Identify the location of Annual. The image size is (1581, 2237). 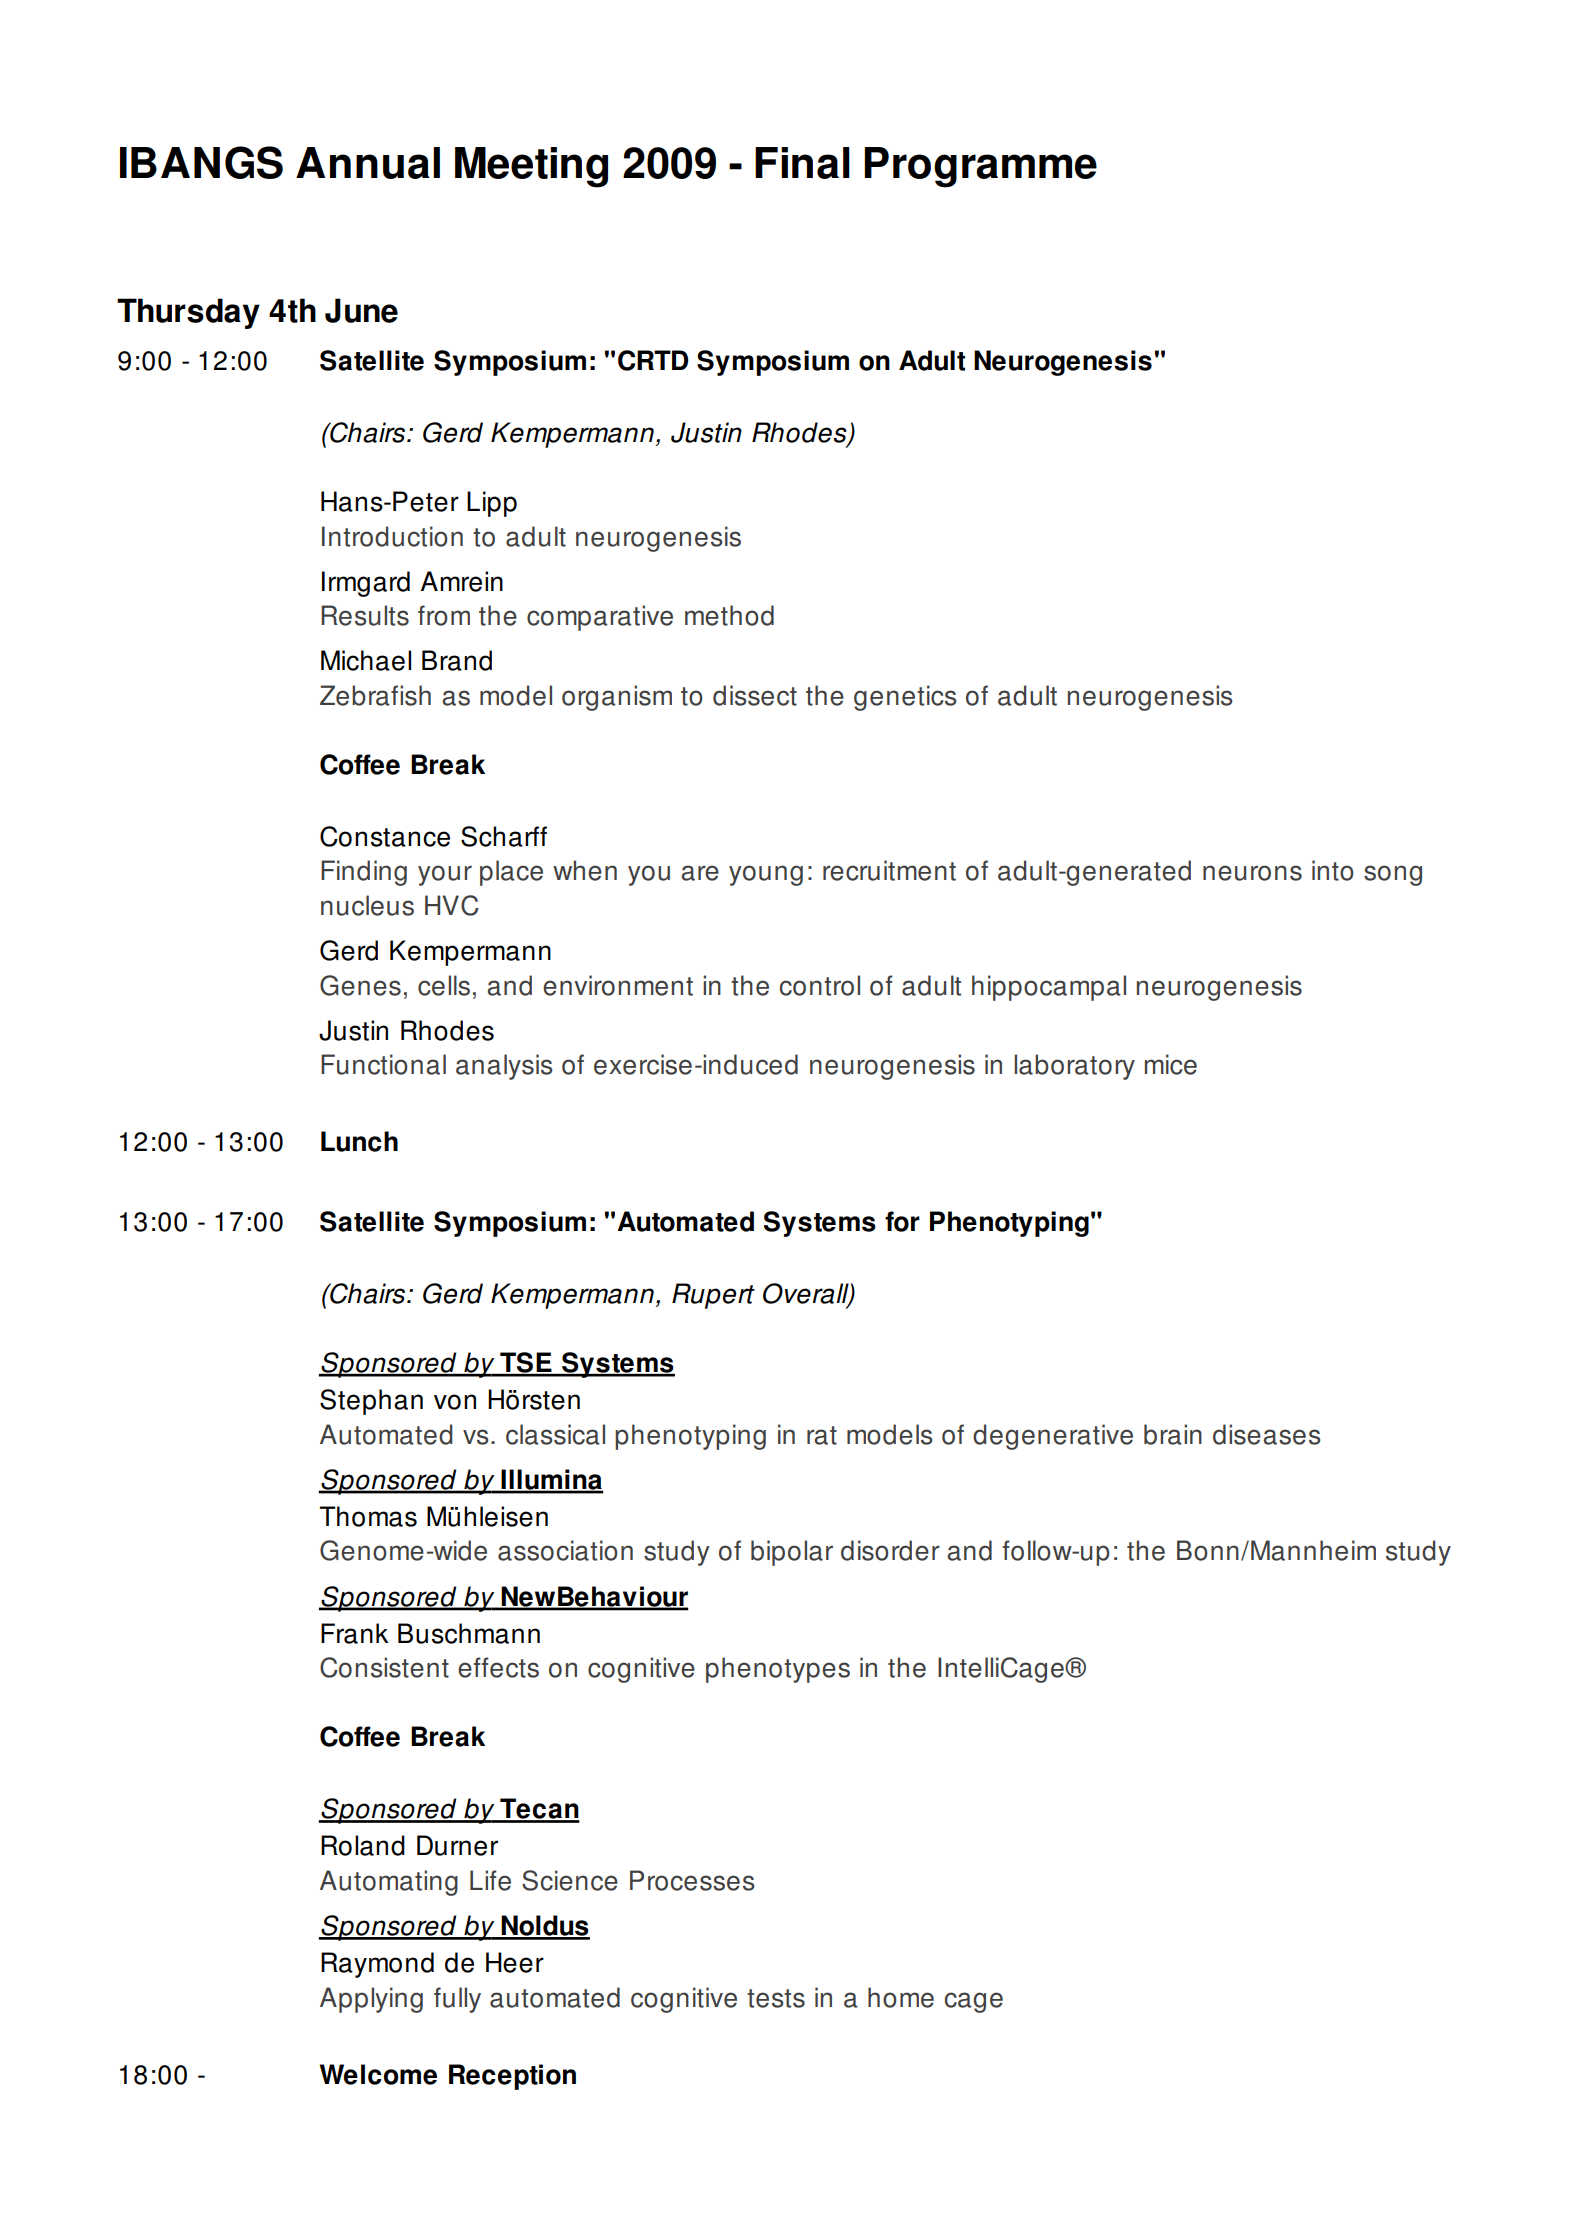
(368, 163).
